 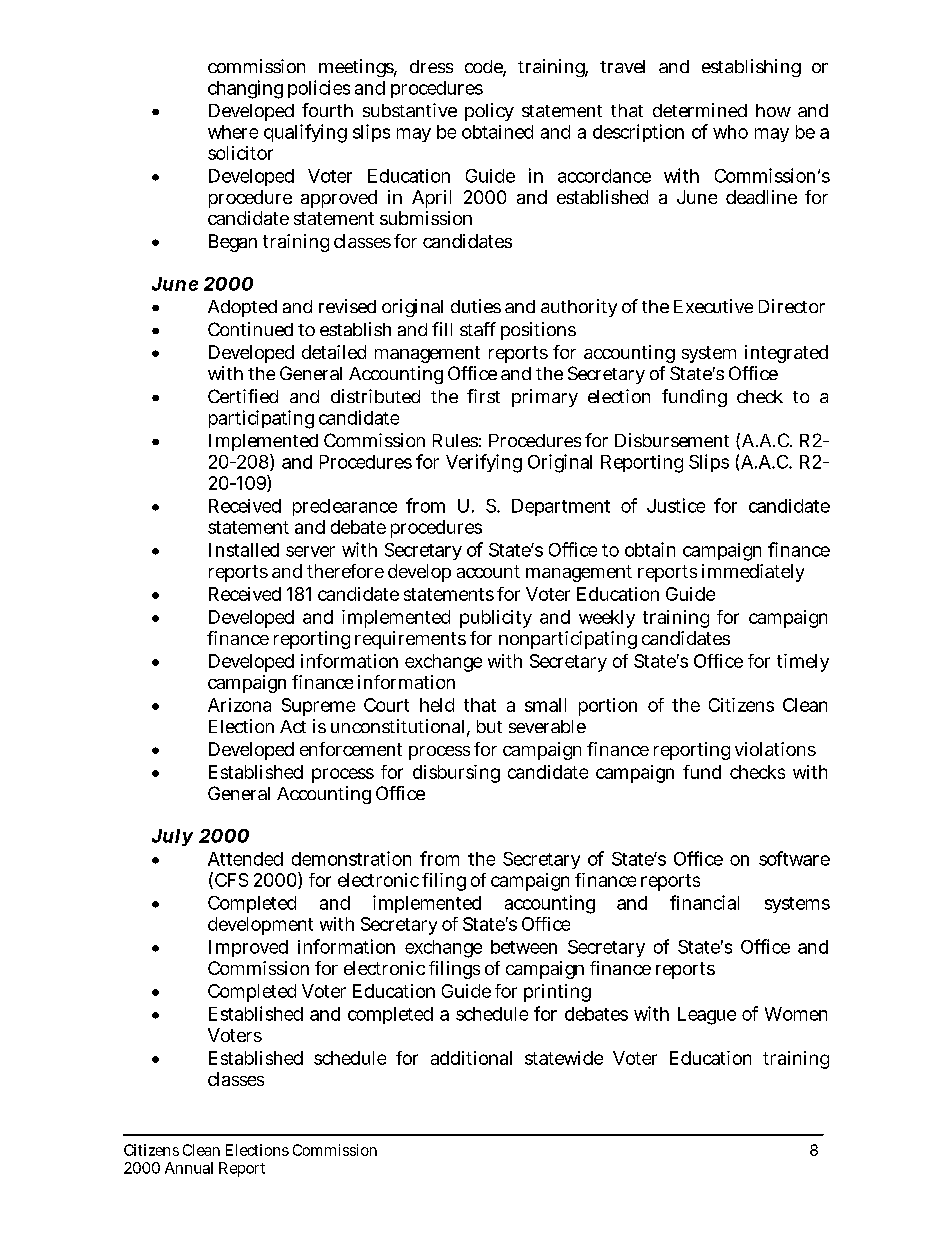 What do you see at coordinates (700, 110) in the screenshot?
I see `determined` at bounding box center [700, 110].
